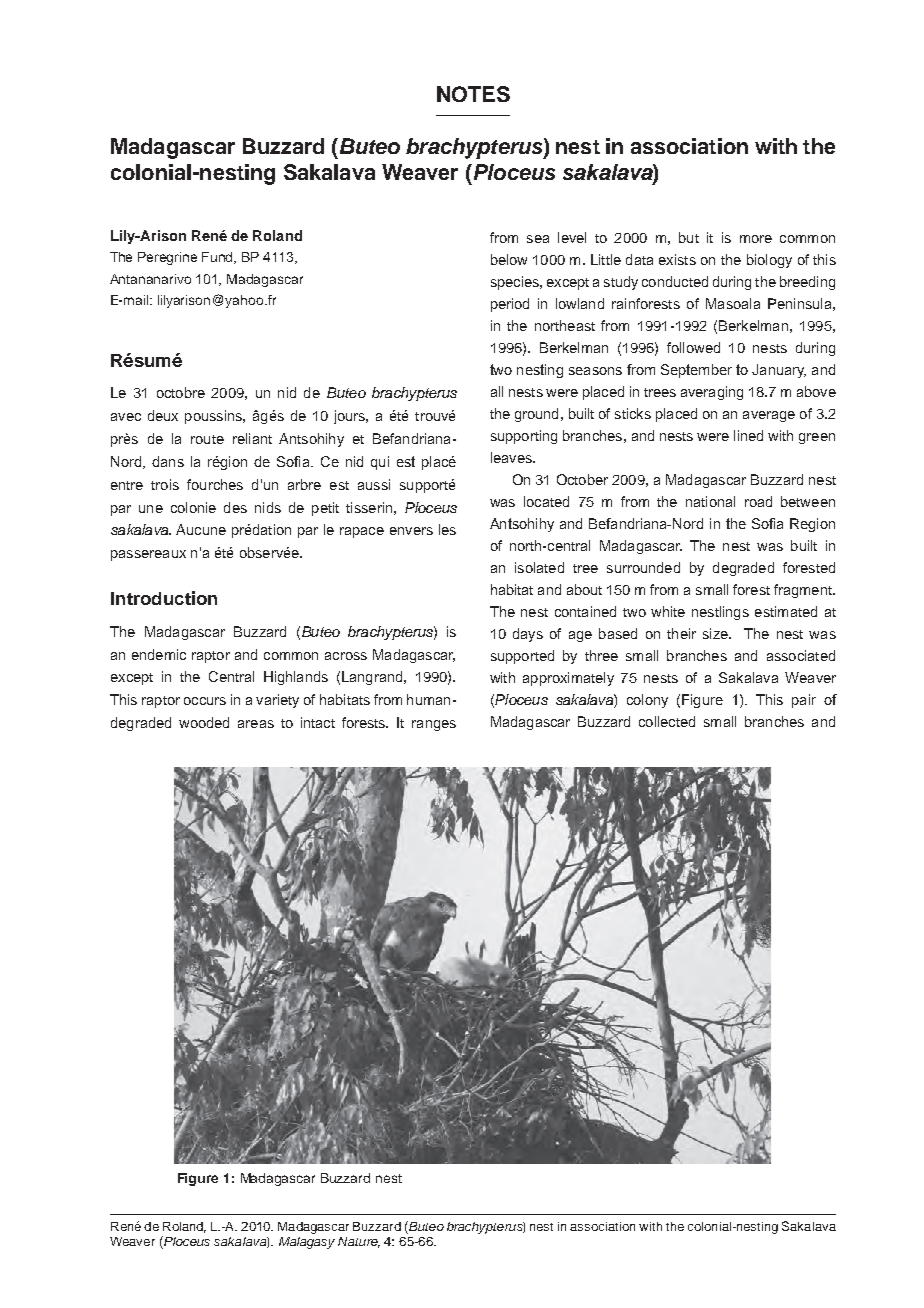 This document has width=924, height=1308. I want to click on more, so click(756, 239).
